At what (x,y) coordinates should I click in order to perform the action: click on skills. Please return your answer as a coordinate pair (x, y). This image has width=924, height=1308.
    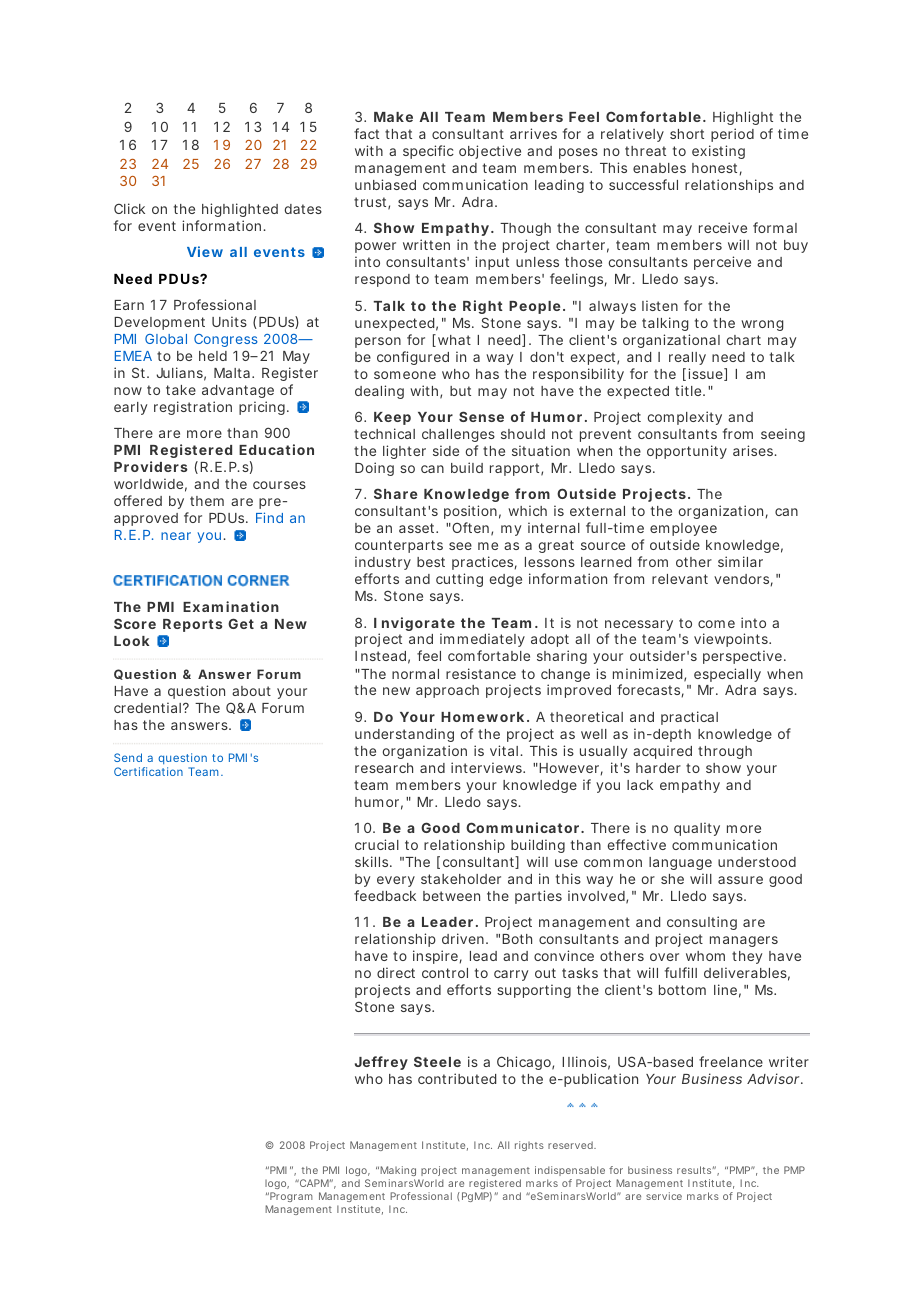
    Looking at the image, I should click on (373, 861).
